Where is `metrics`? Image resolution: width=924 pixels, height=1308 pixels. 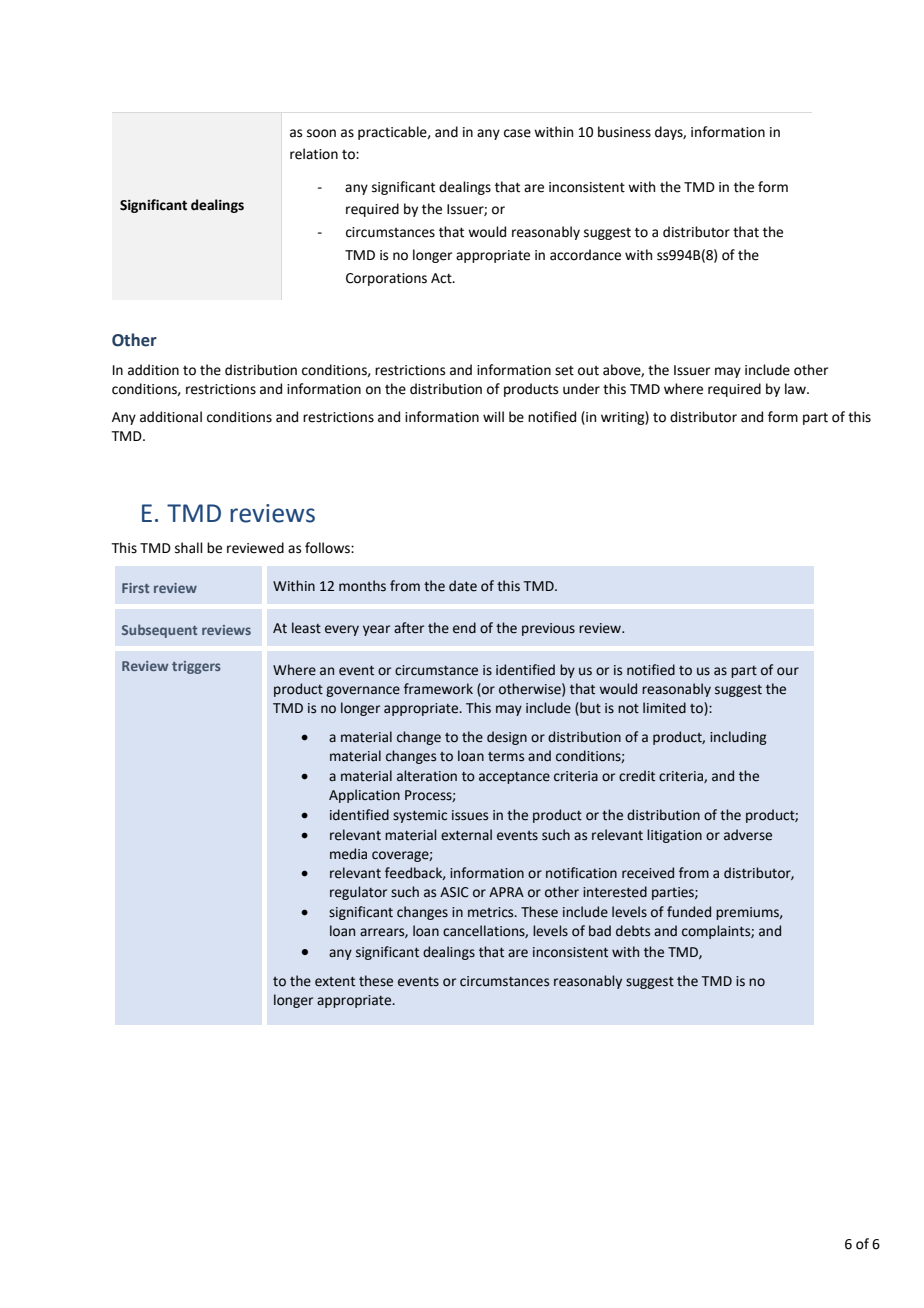 metrics is located at coordinates (492, 912).
